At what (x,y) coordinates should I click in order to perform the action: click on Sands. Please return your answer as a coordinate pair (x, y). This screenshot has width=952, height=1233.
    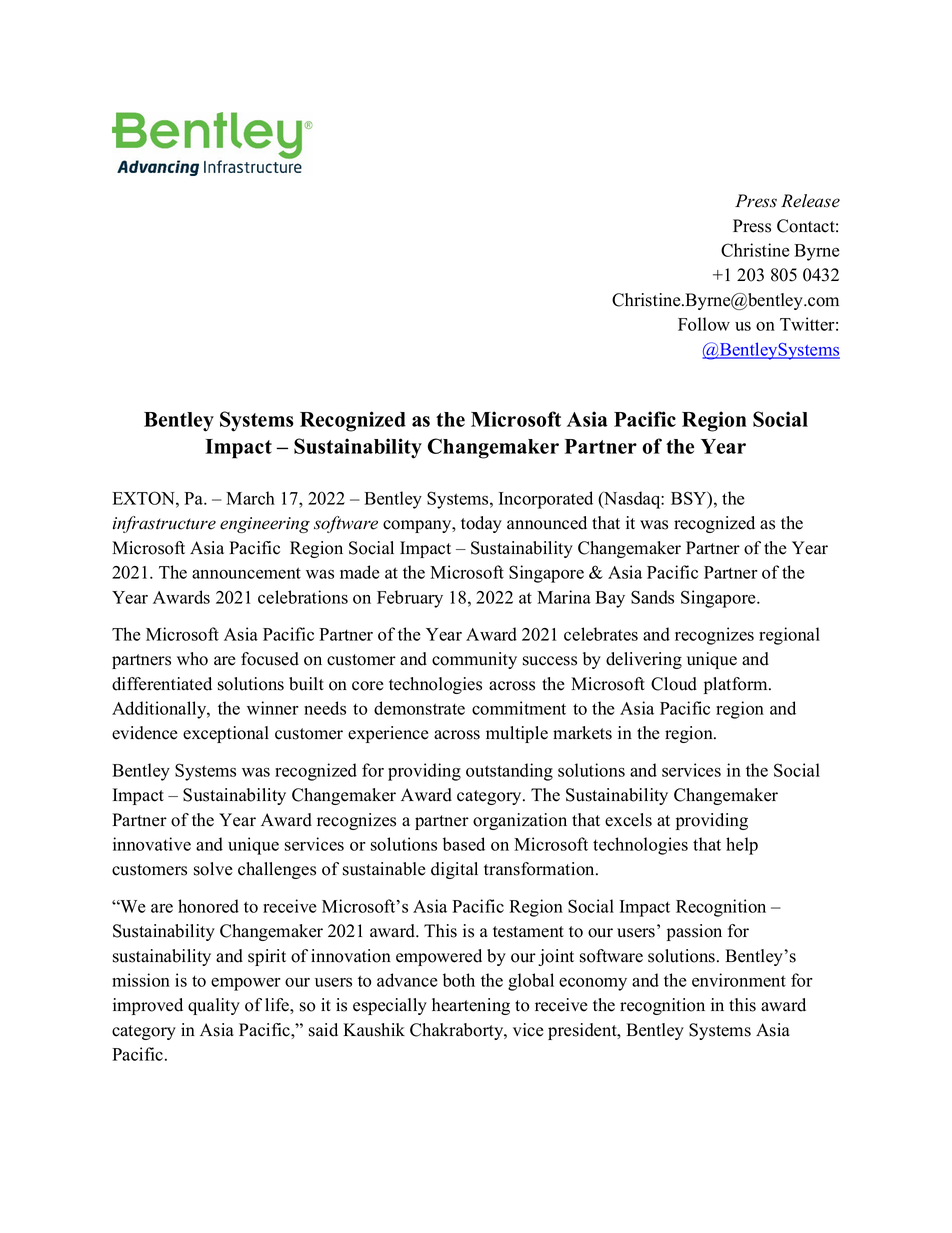
    Looking at the image, I should click on (652, 597).
